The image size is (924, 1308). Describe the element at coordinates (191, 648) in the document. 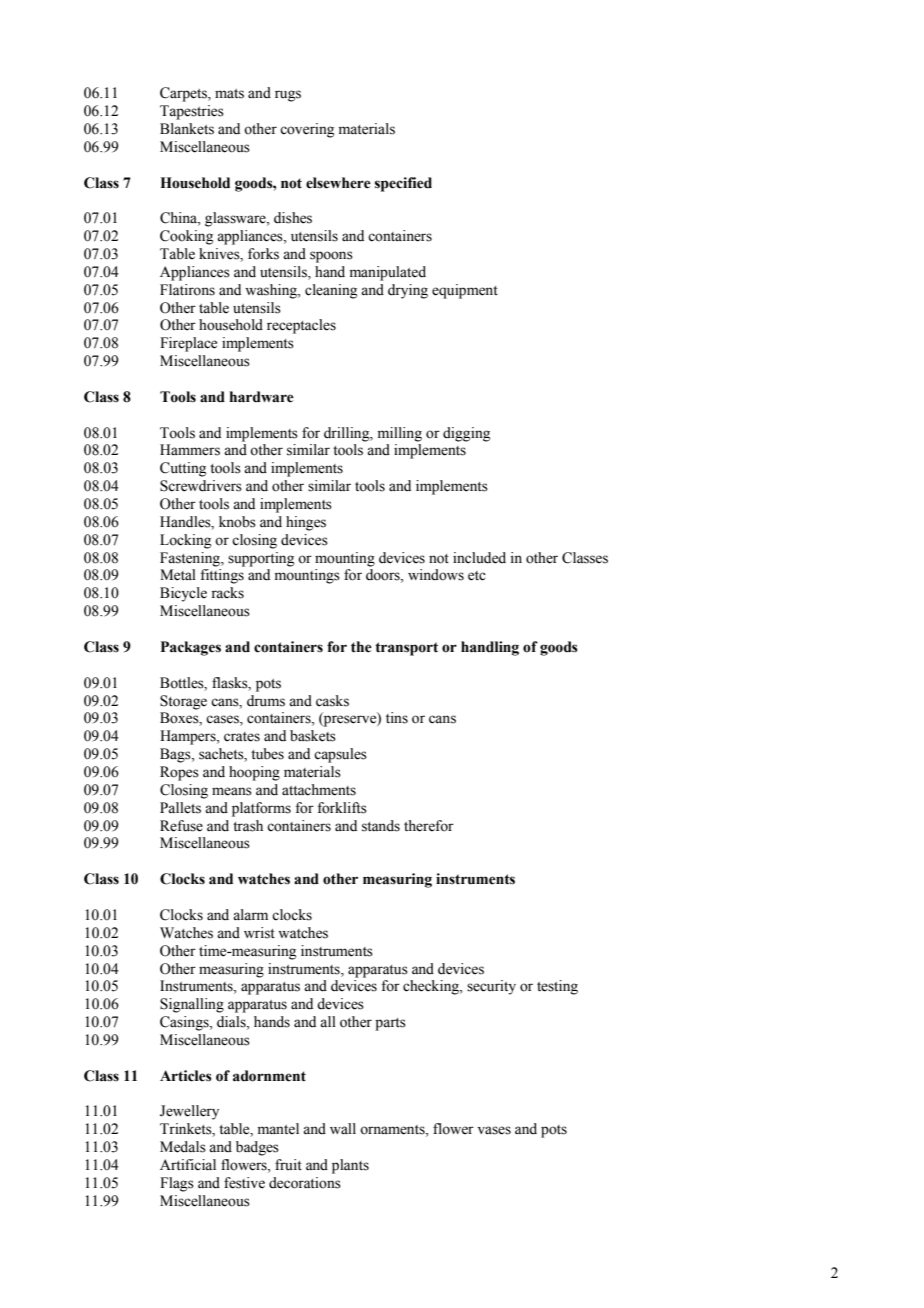

I see `Packages` at that location.
